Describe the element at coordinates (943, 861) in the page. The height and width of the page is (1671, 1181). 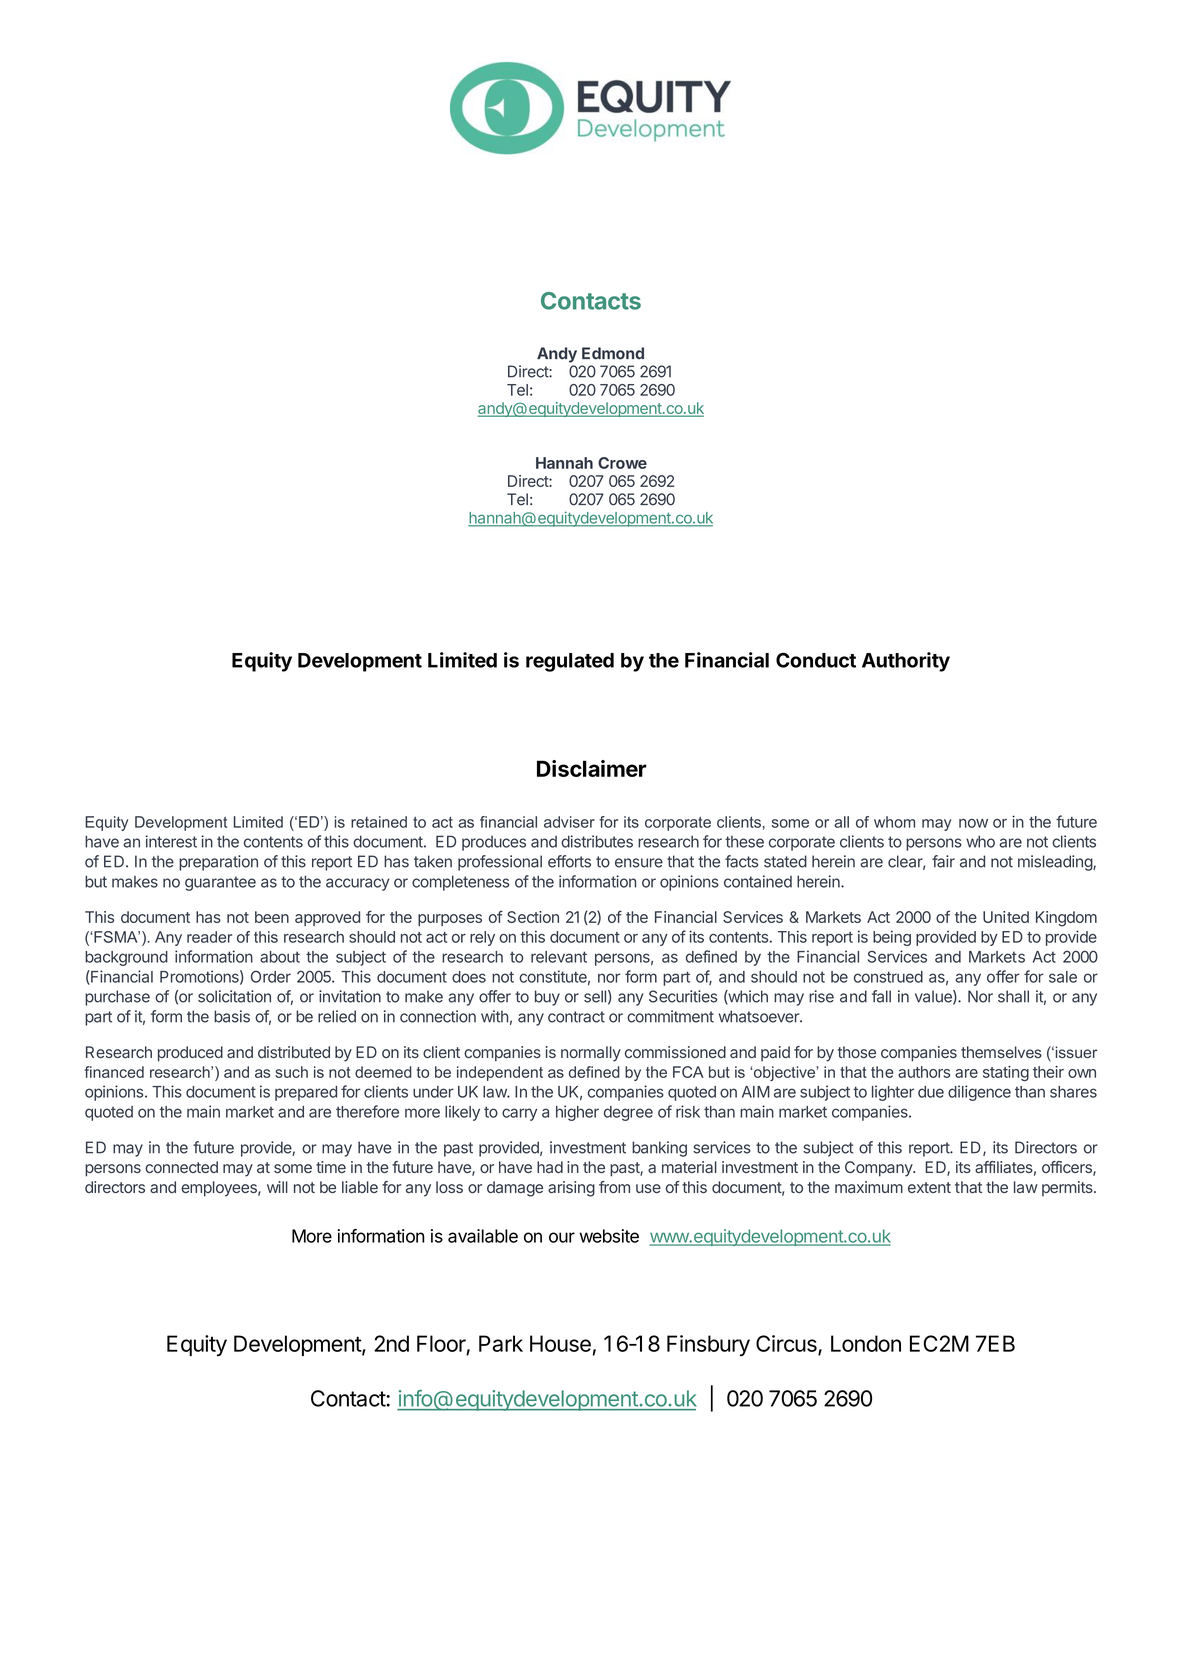
I see `fair` at that location.
